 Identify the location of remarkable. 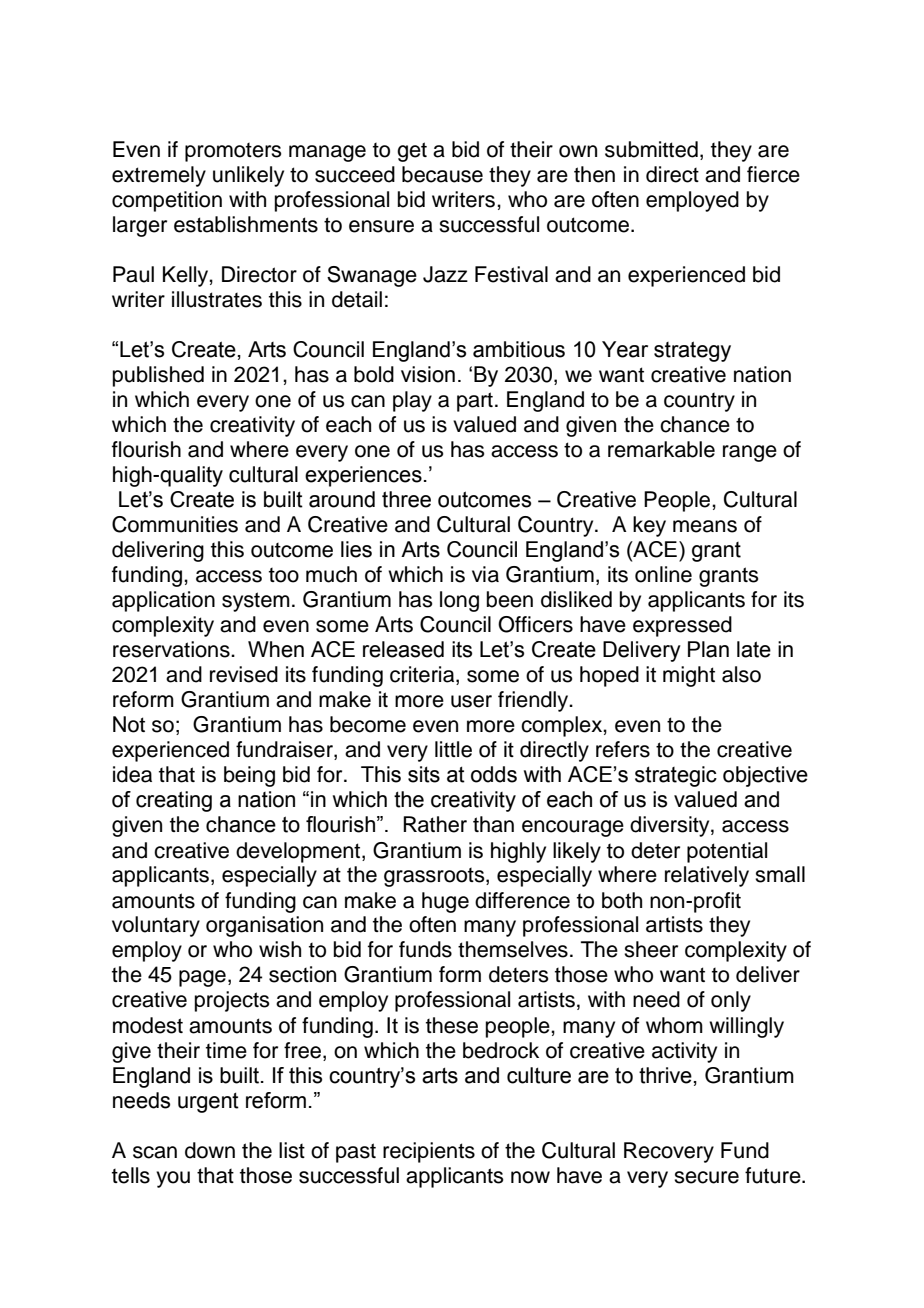
(661, 449).
